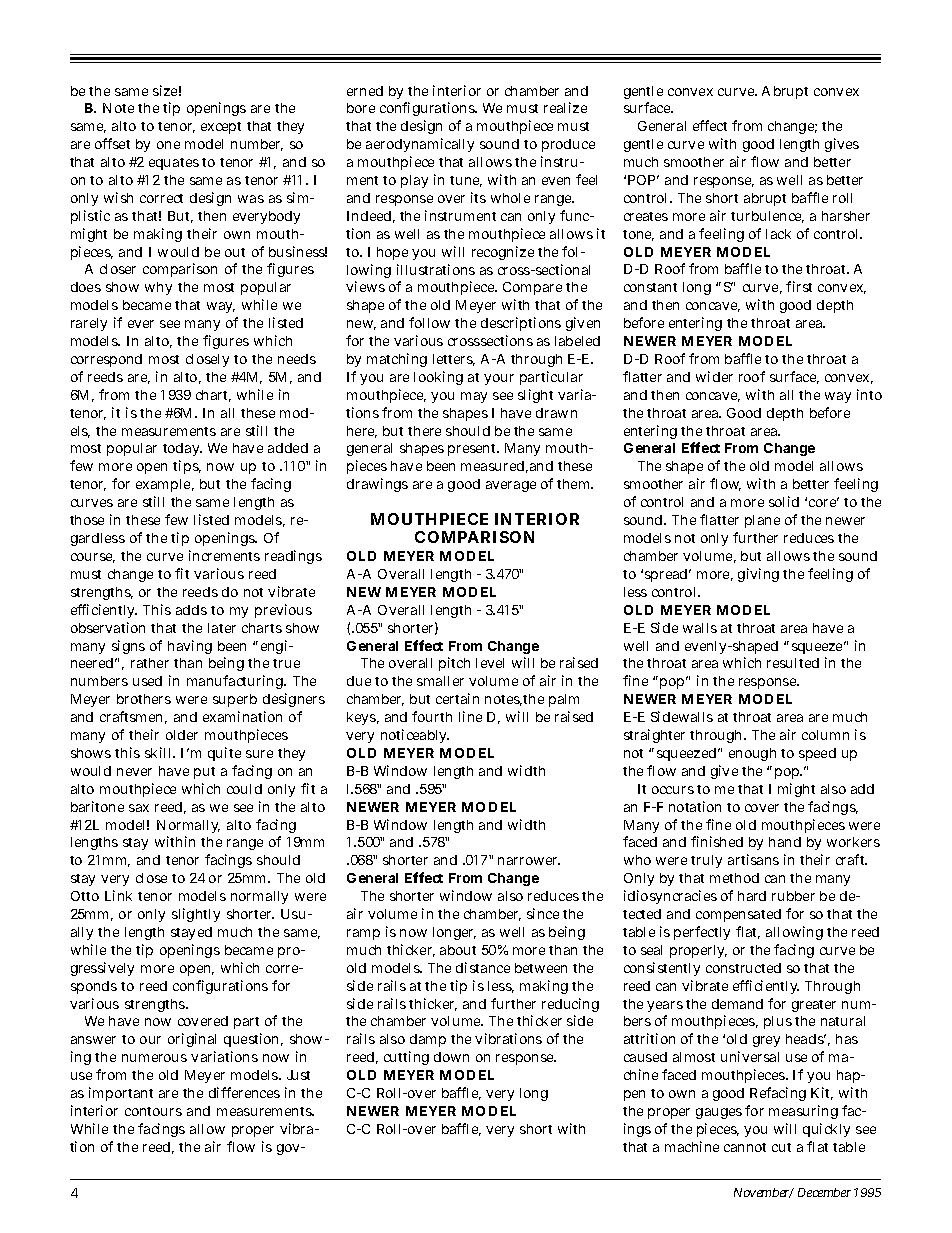 This screenshot has height=1233, width=952. I want to click on equates, so click(174, 164).
